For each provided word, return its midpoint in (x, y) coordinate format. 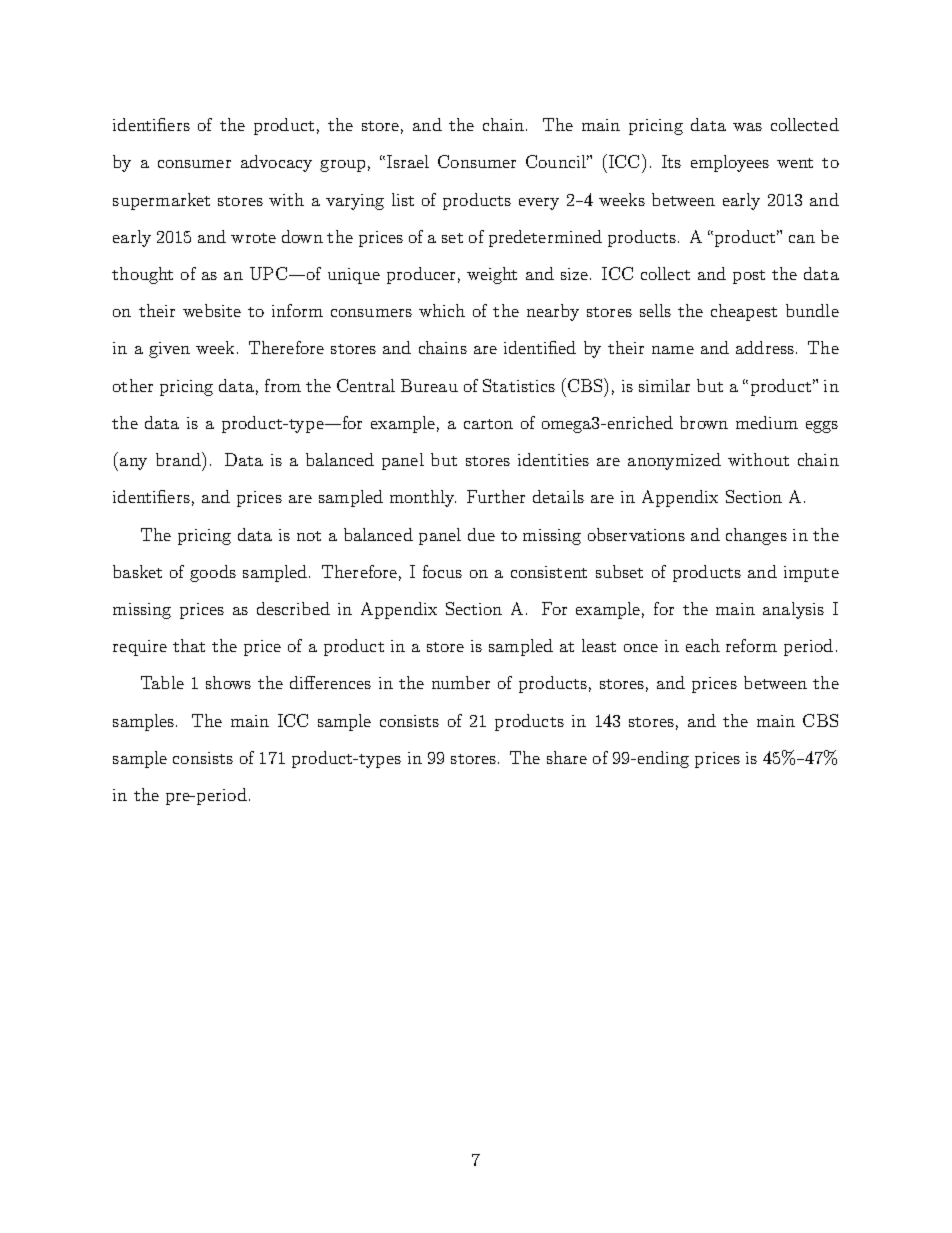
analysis (793, 610)
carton (488, 424)
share (567, 757)
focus (442, 571)
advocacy (276, 163)
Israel (408, 161)
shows (228, 682)
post (749, 277)
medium (767, 422)
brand (179, 459)
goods (213, 573)
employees (730, 163)
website (212, 310)
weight (492, 275)
